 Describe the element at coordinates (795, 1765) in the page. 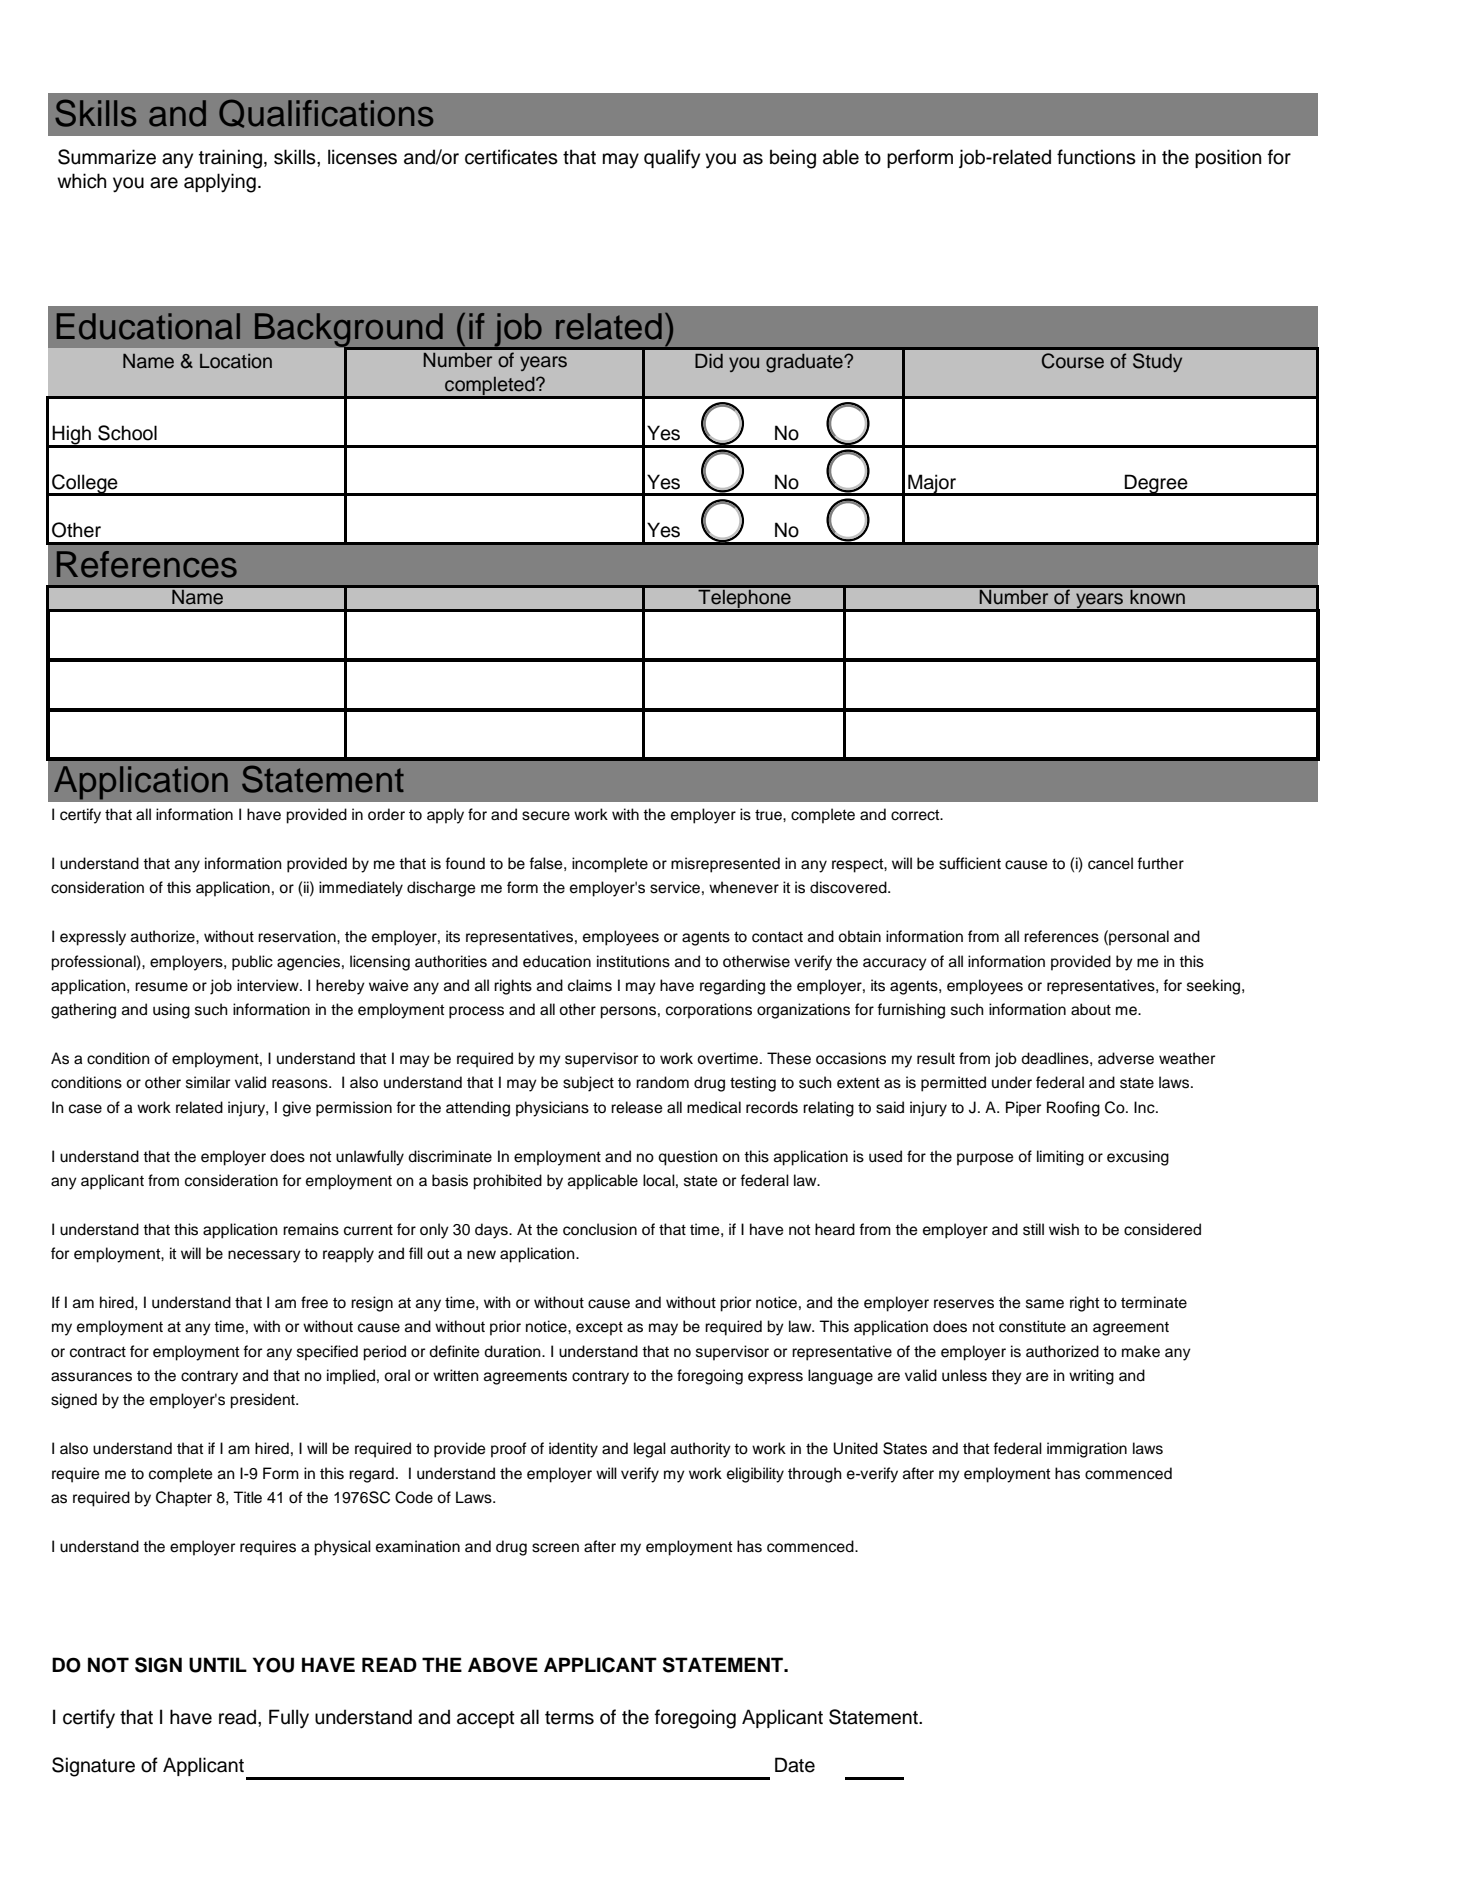

I see `Date` at that location.
